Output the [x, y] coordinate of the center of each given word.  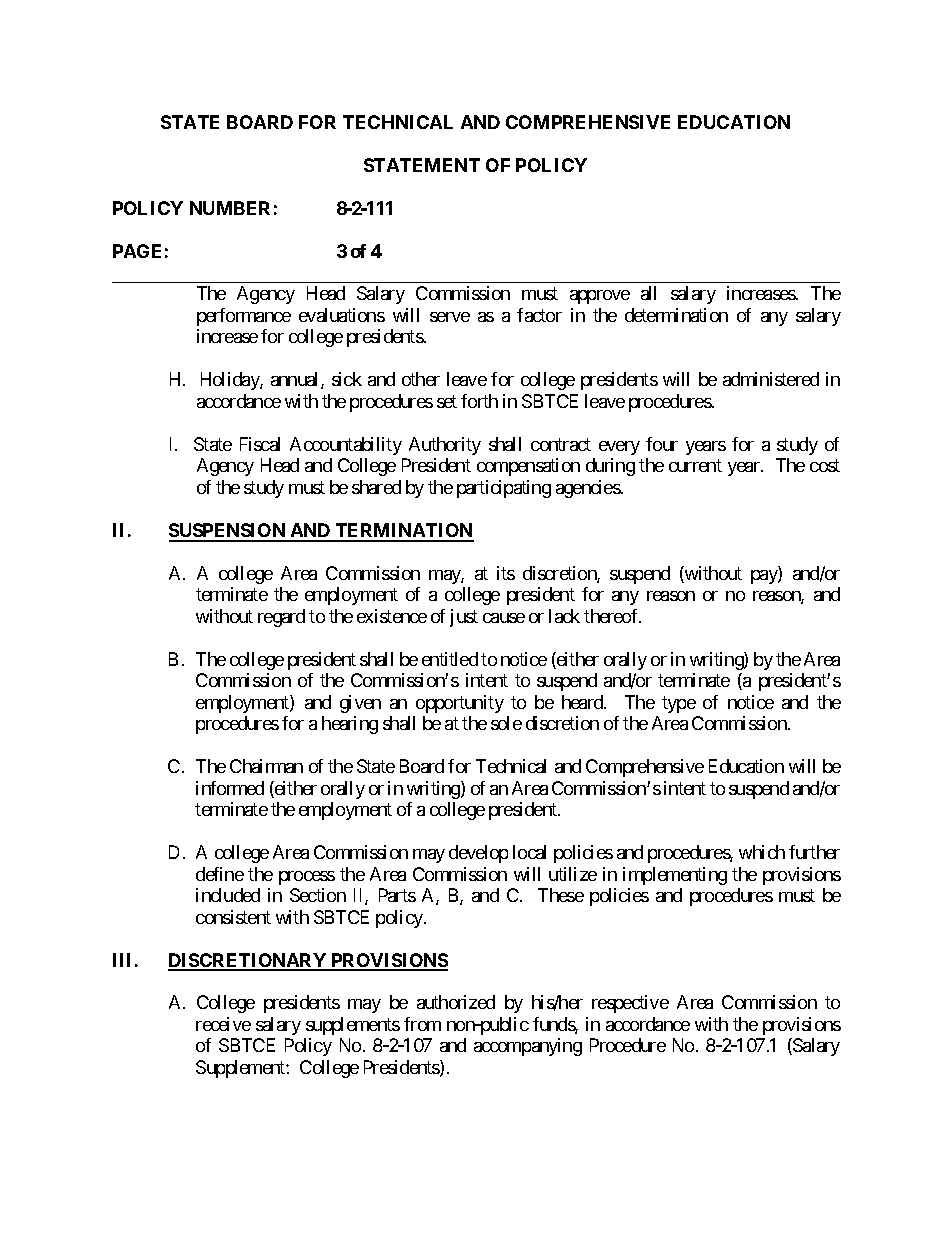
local [529, 852]
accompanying [528, 1047]
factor [539, 315]
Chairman [266, 766]
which [762, 852]
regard [281, 618]
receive [223, 1024]
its [506, 573]
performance [244, 317]
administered [771, 379]
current [695, 466]
